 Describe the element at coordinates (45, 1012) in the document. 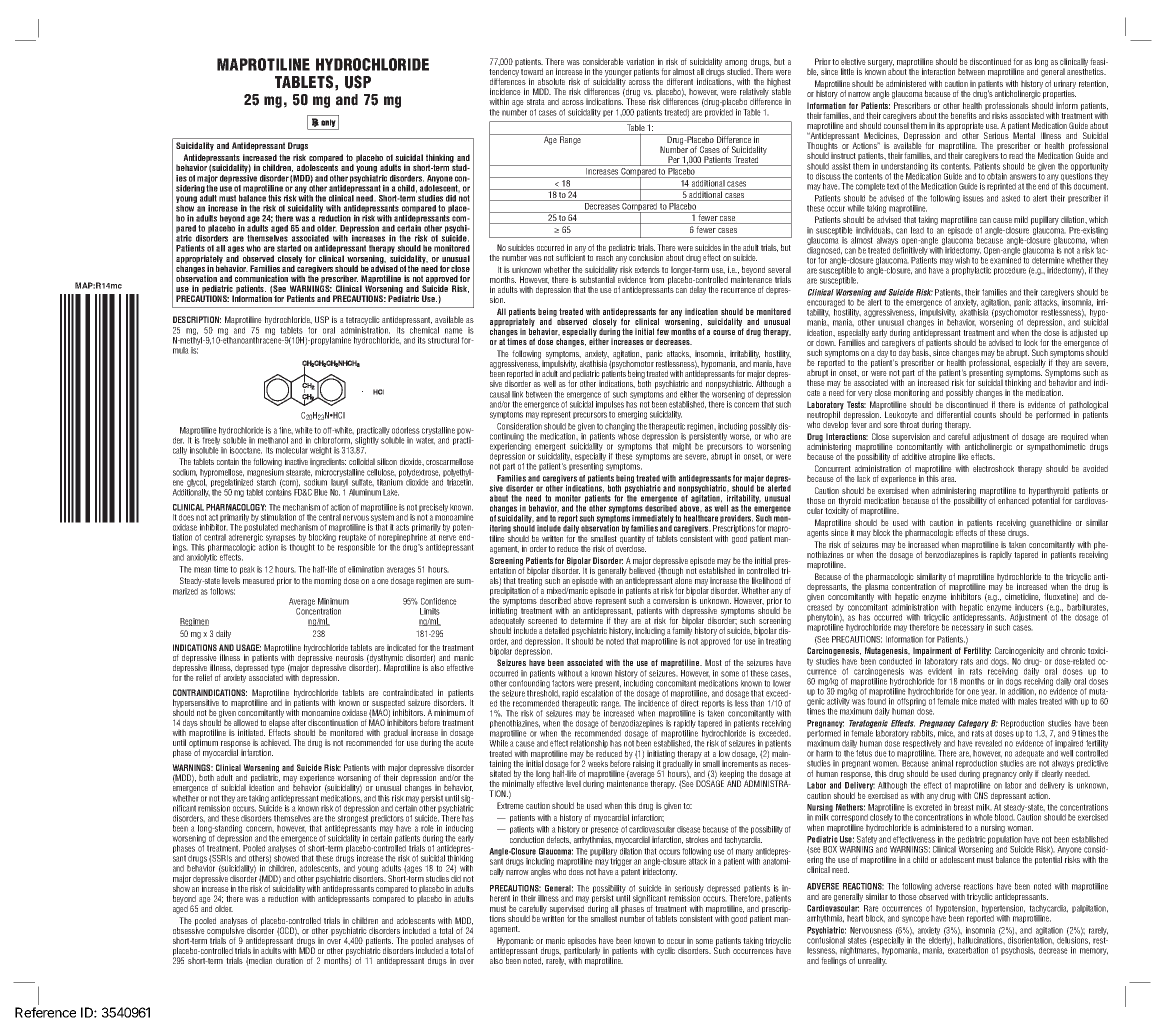

I see `Reference` at that location.
